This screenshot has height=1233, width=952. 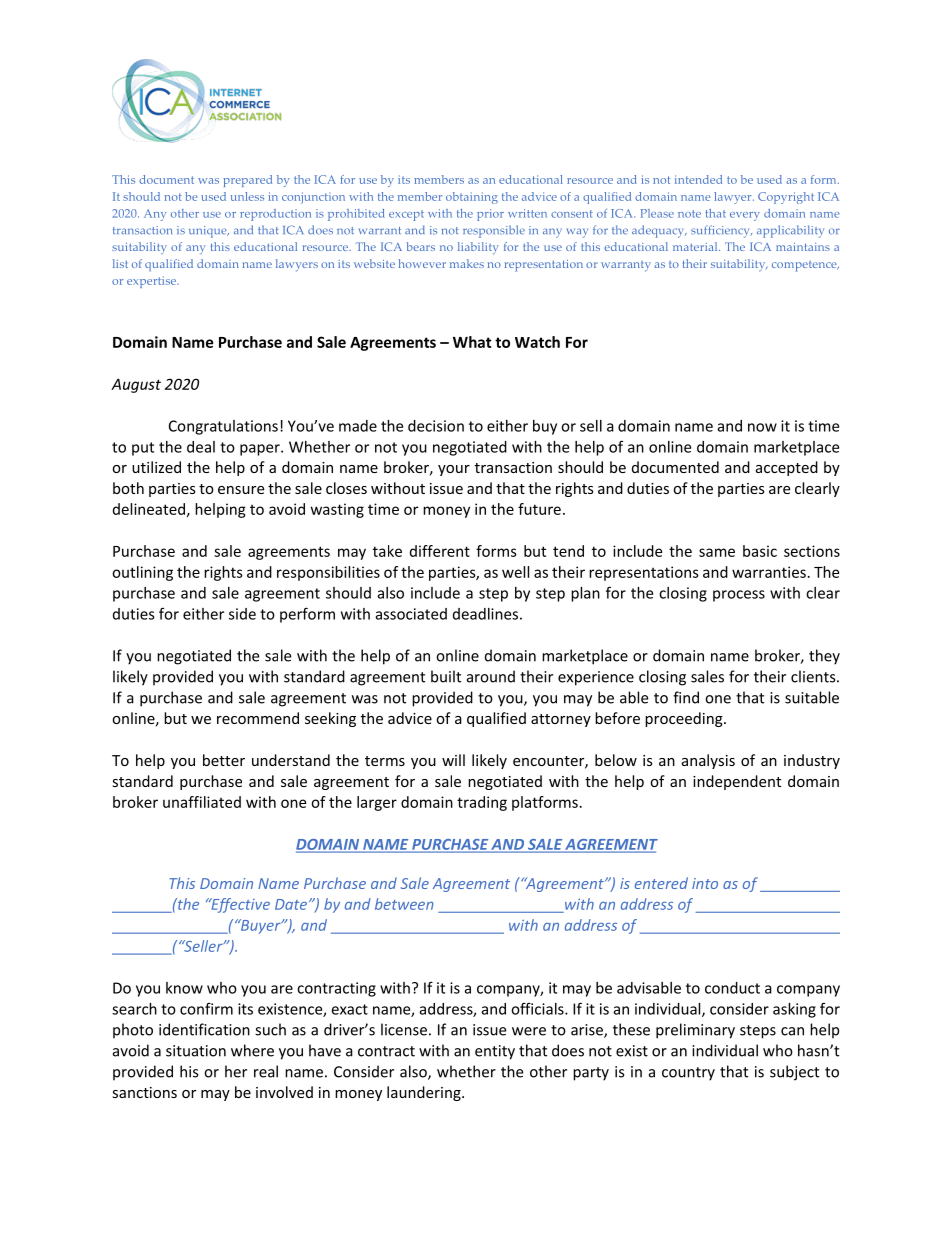 What do you see at coordinates (196, 1051) in the screenshot?
I see `situation` at bounding box center [196, 1051].
